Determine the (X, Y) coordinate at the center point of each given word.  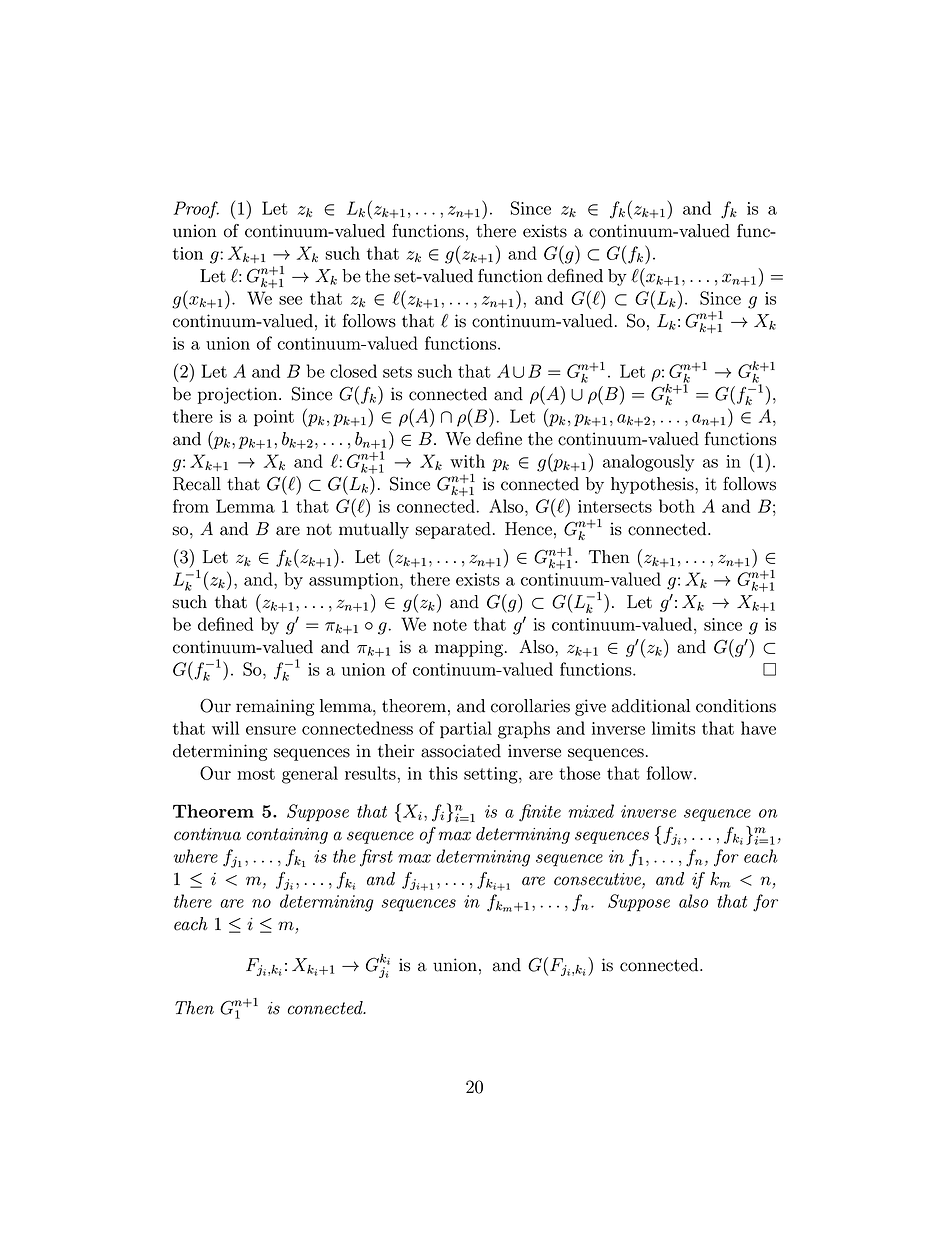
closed (353, 371)
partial (466, 730)
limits (673, 728)
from (191, 506)
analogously (649, 463)
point (274, 418)
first (376, 858)
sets (397, 372)
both (677, 506)
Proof (196, 210)
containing (287, 836)
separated (453, 530)
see (290, 300)
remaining (275, 707)
